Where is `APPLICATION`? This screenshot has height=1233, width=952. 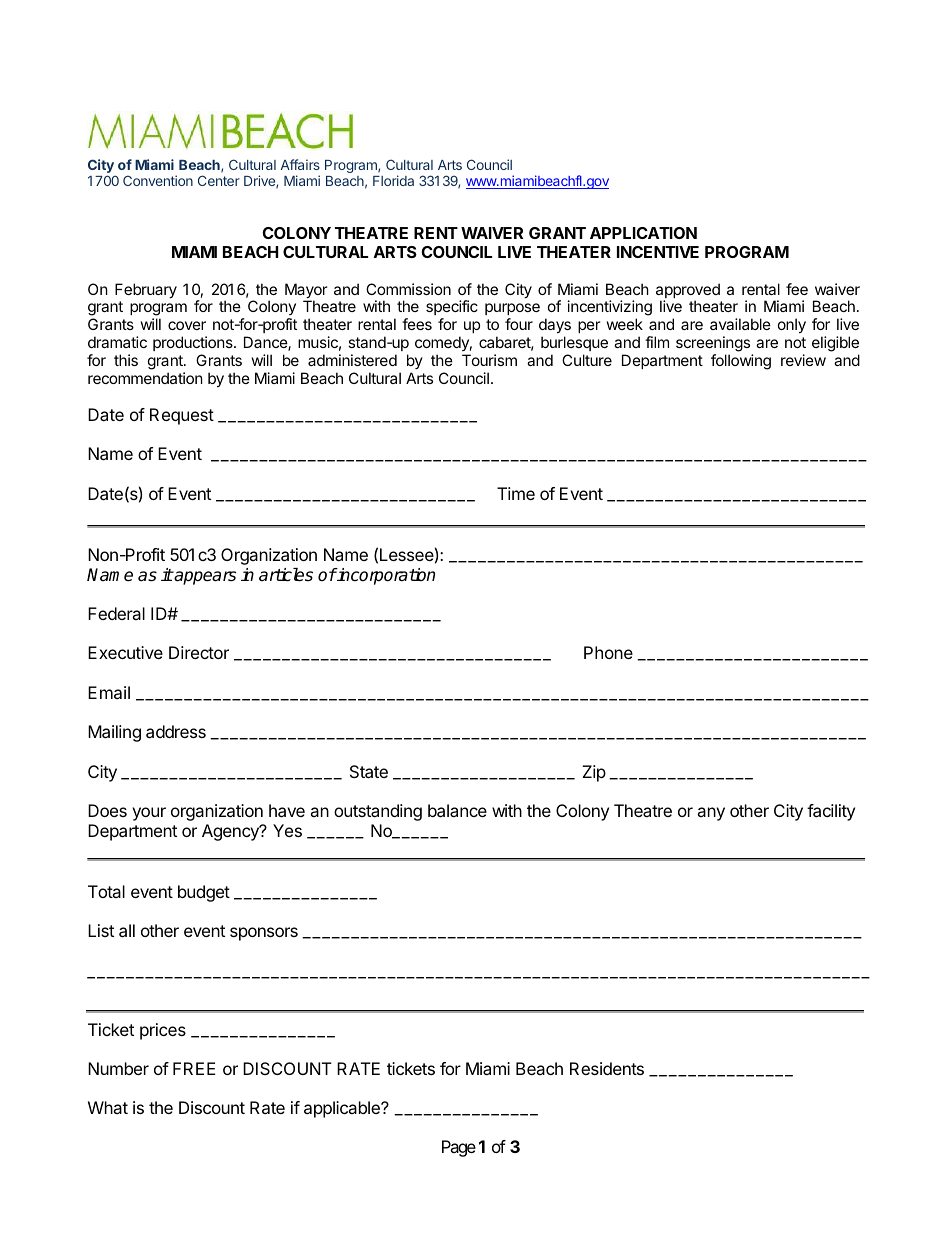 APPLICATION is located at coordinates (643, 233).
